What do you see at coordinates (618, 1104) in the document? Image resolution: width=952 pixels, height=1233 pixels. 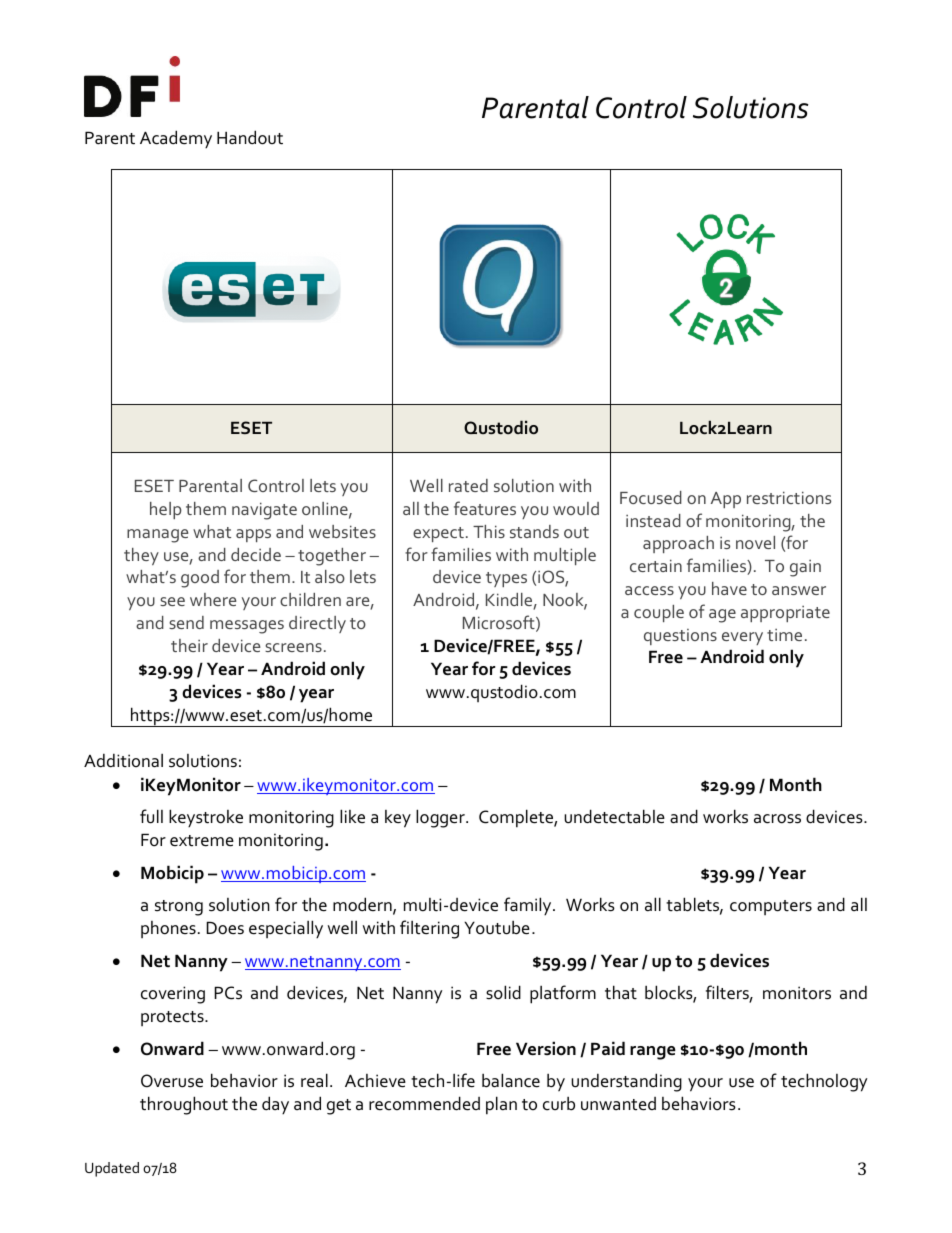 I see `unwanted` at bounding box center [618, 1104].
